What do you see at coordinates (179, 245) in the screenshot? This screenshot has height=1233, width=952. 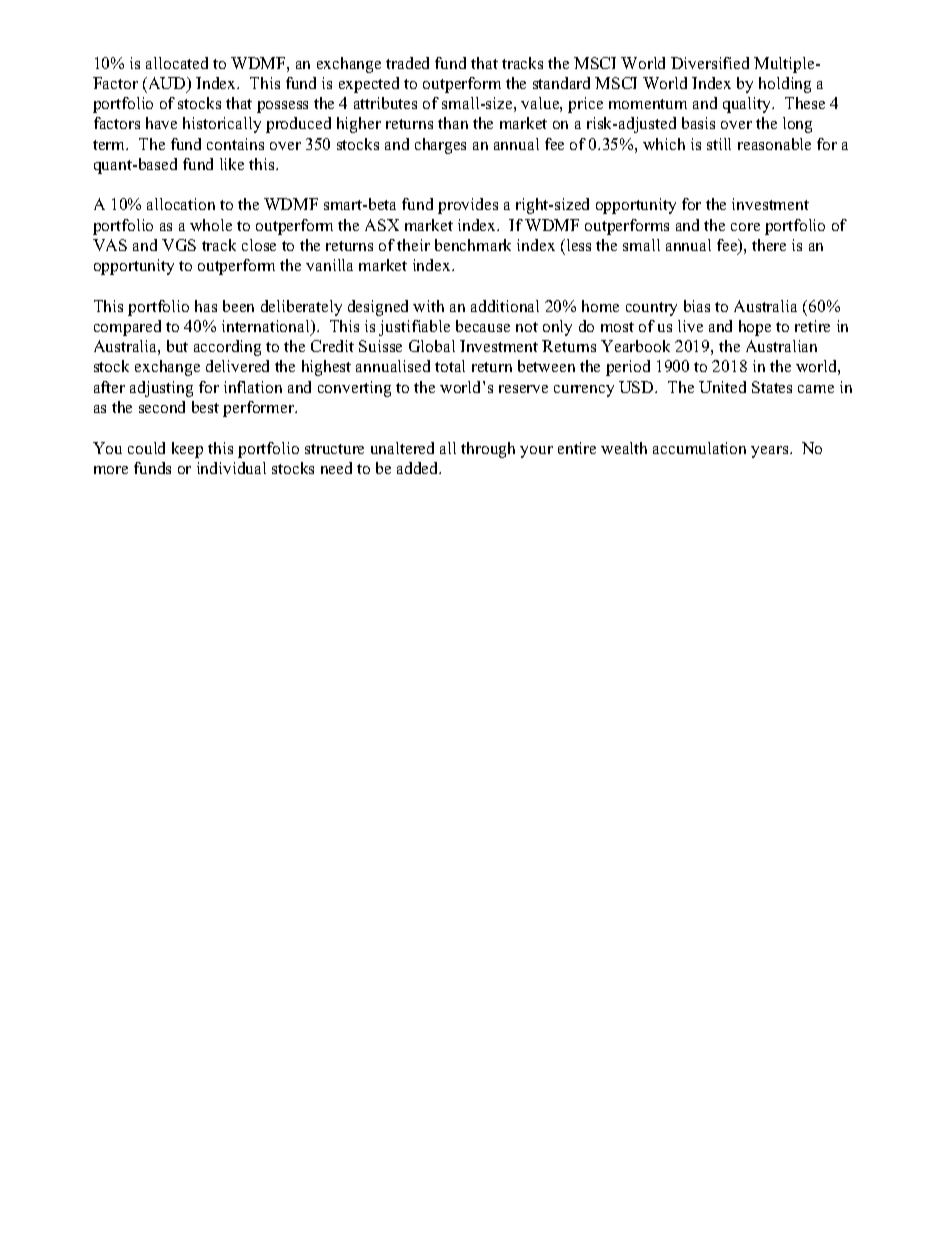 I see `VGS` at bounding box center [179, 245].
